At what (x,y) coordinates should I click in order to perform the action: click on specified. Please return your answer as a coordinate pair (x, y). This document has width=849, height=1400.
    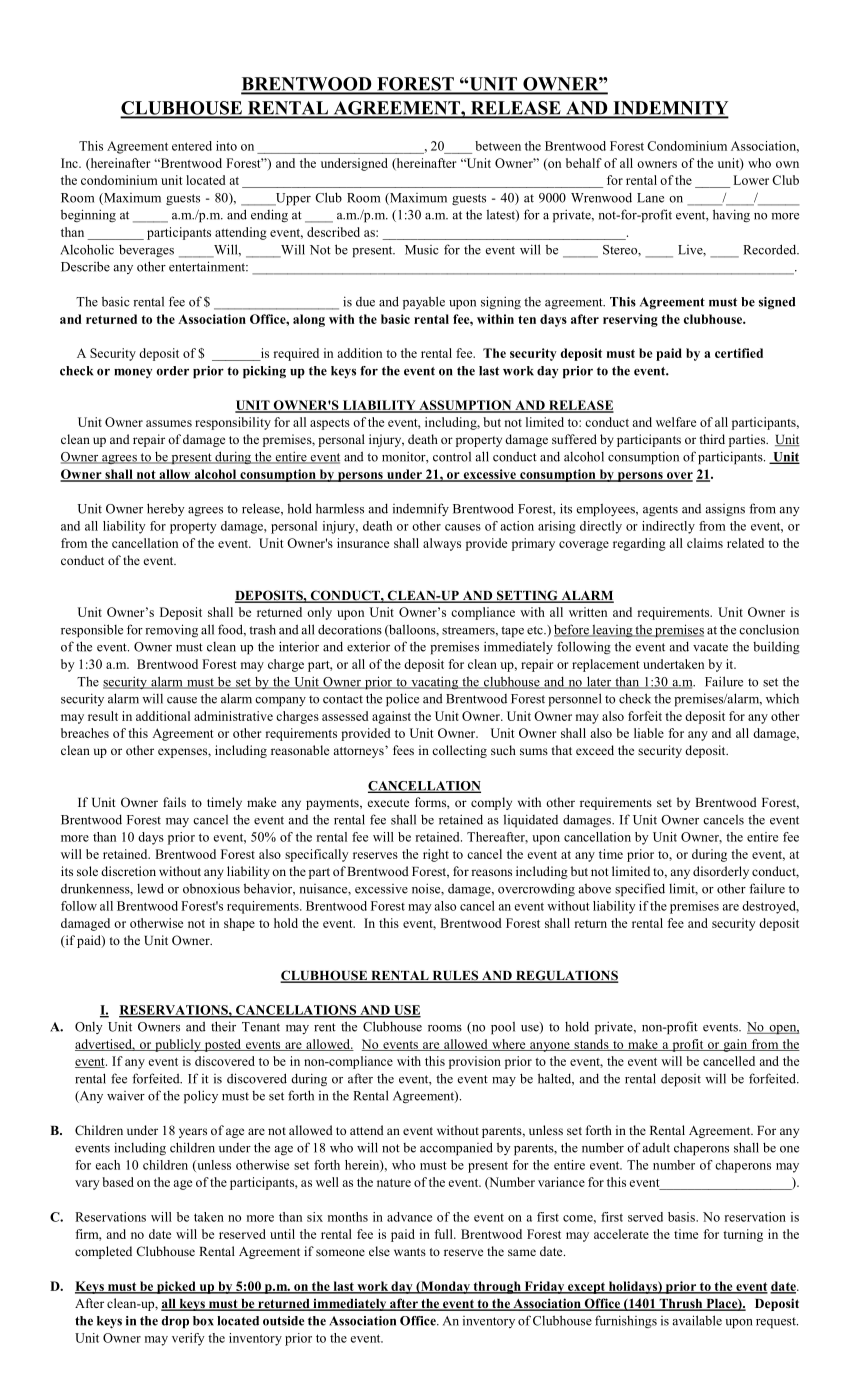
    Looking at the image, I should click on (640, 890).
